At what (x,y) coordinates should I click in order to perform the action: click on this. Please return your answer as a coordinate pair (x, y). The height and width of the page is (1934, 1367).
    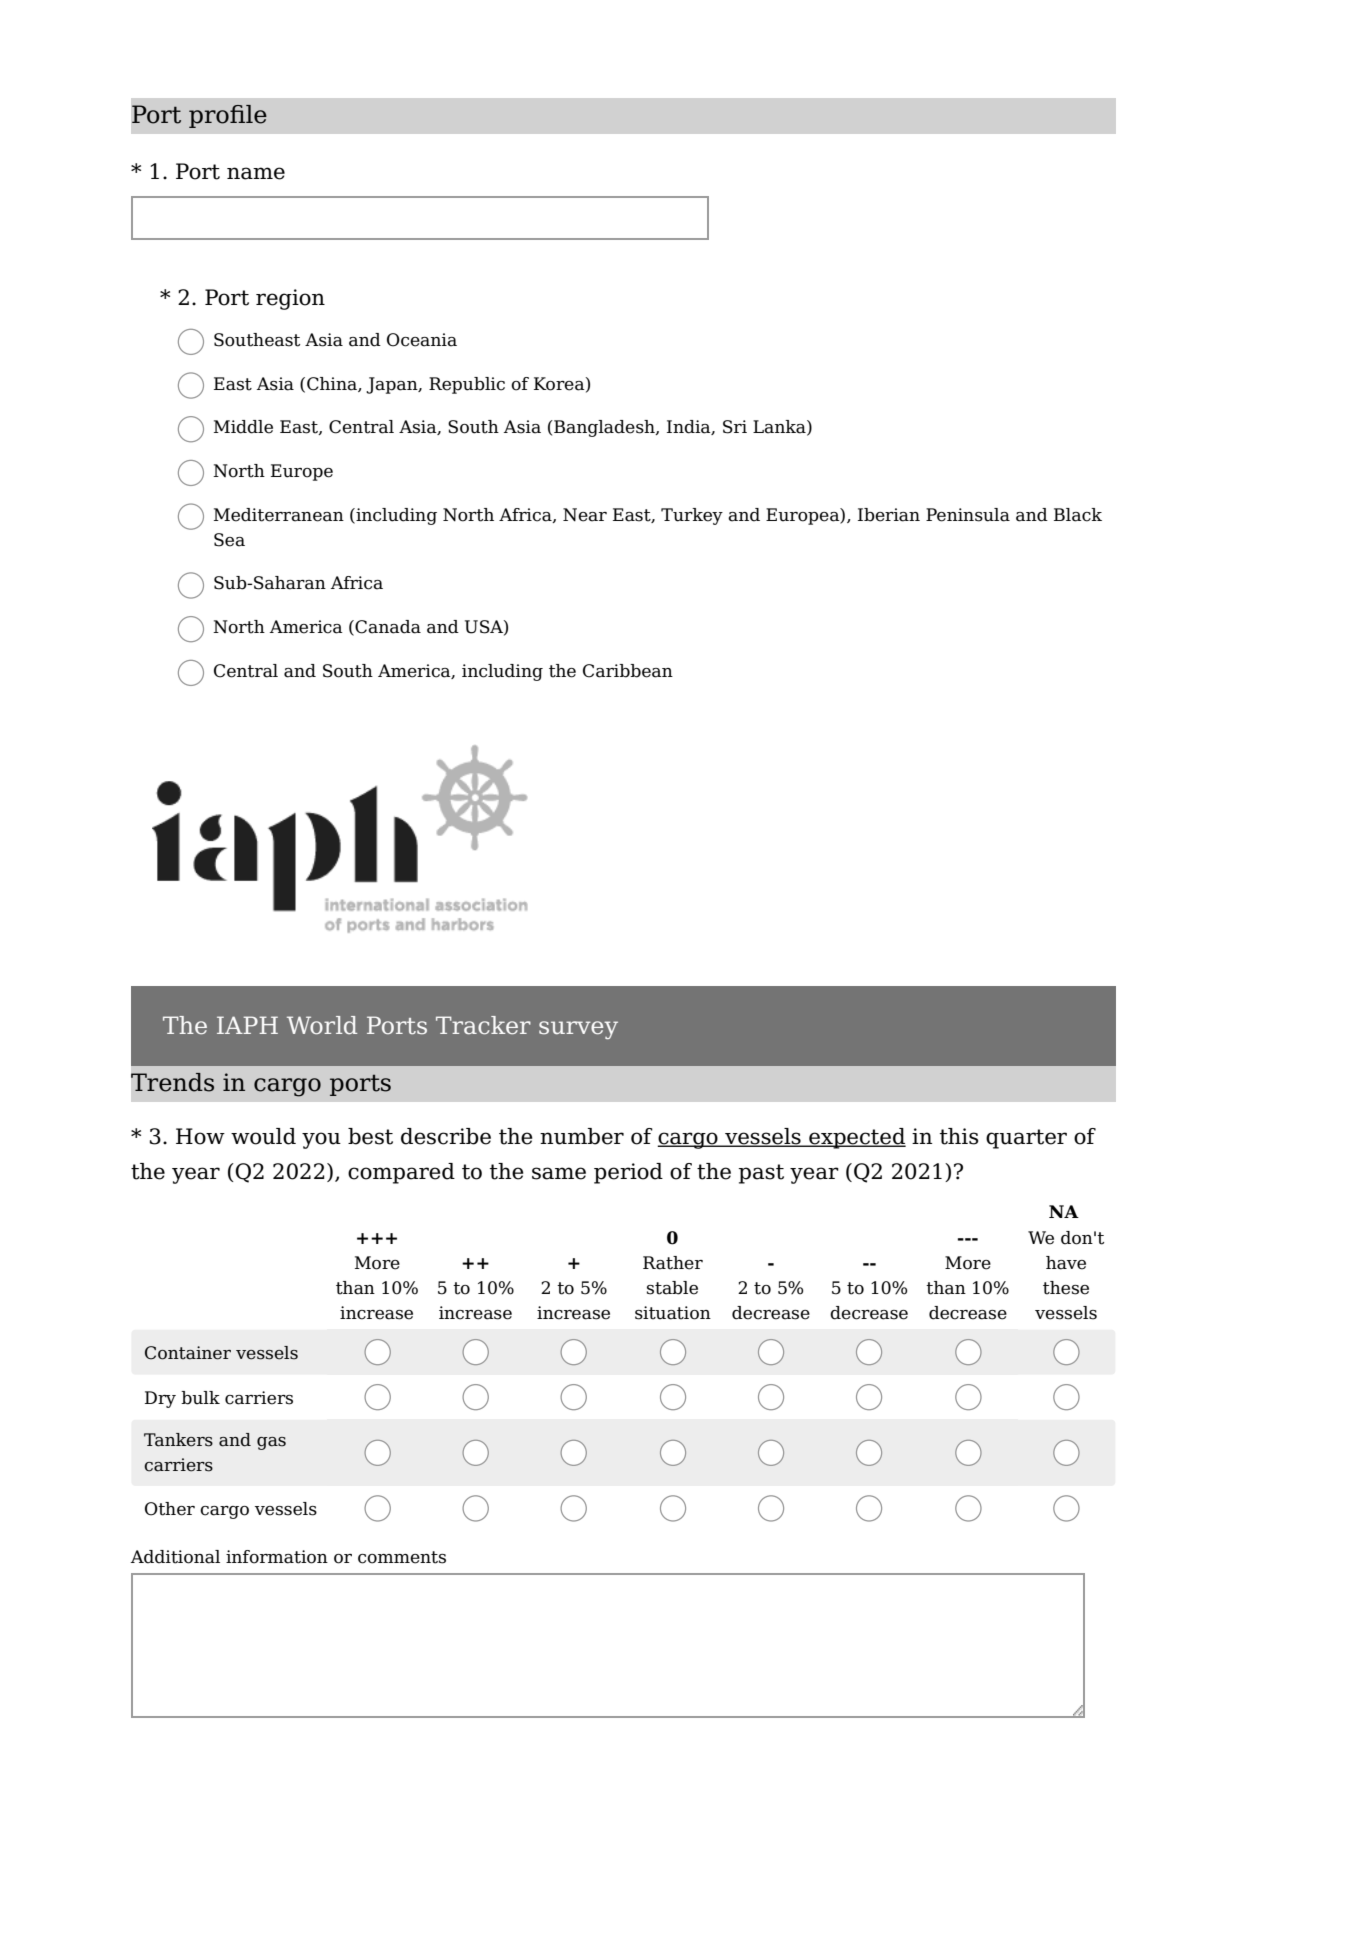
    Looking at the image, I should click on (959, 1136).
